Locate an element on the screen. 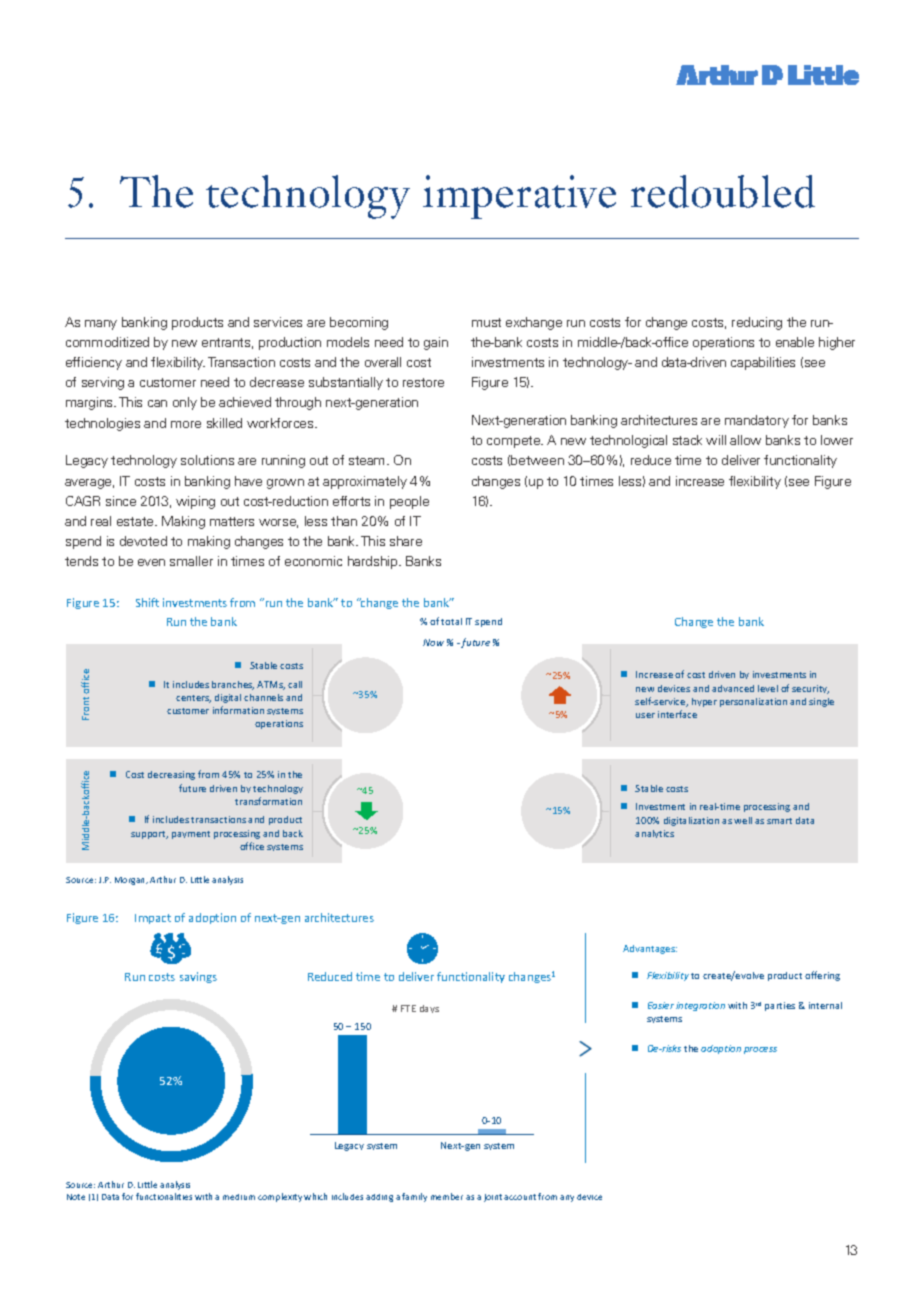 The image size is (924, 1308). functionalities is located at coordinates (164, 1196).
